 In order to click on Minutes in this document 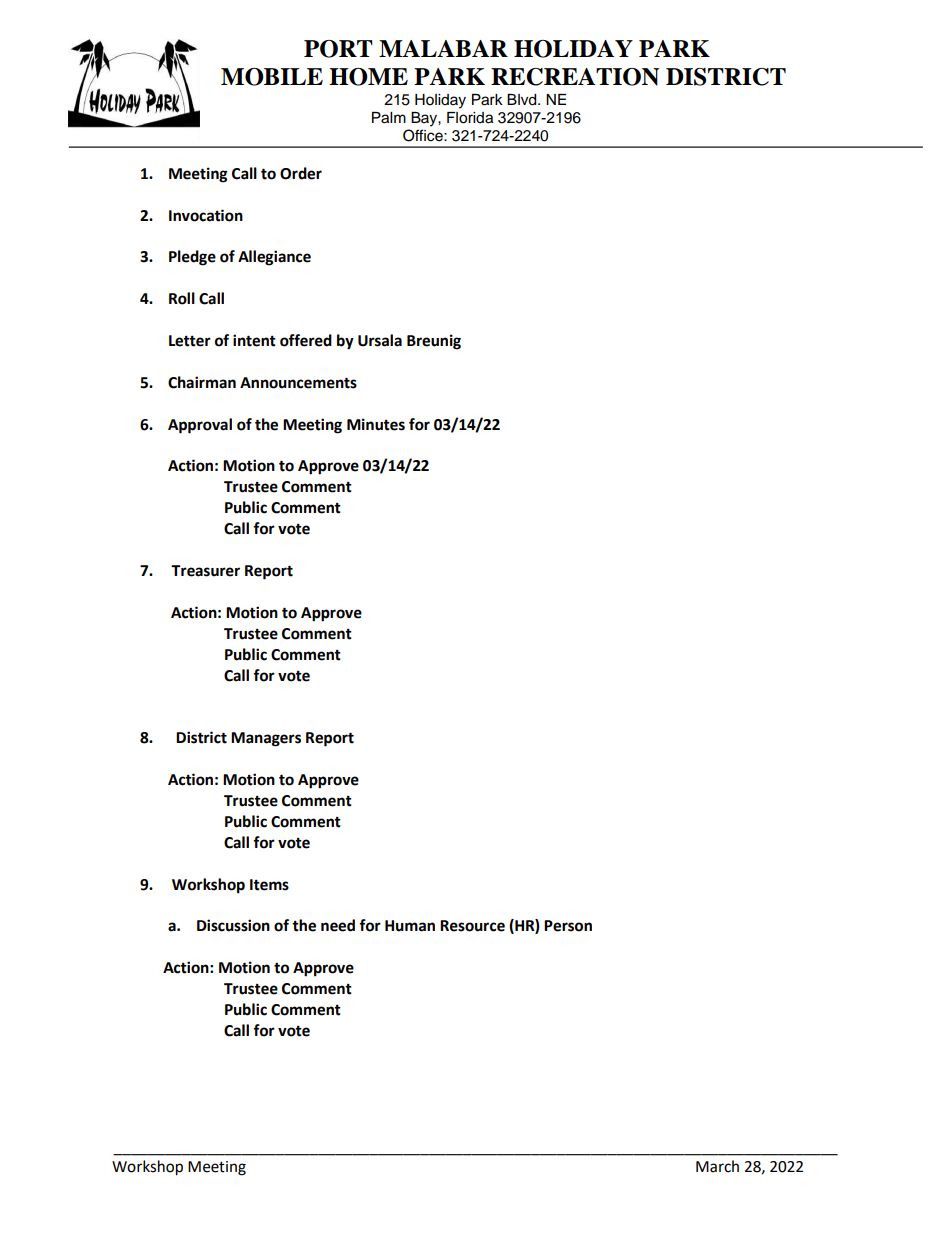, I will do `click(376, 424)`.
